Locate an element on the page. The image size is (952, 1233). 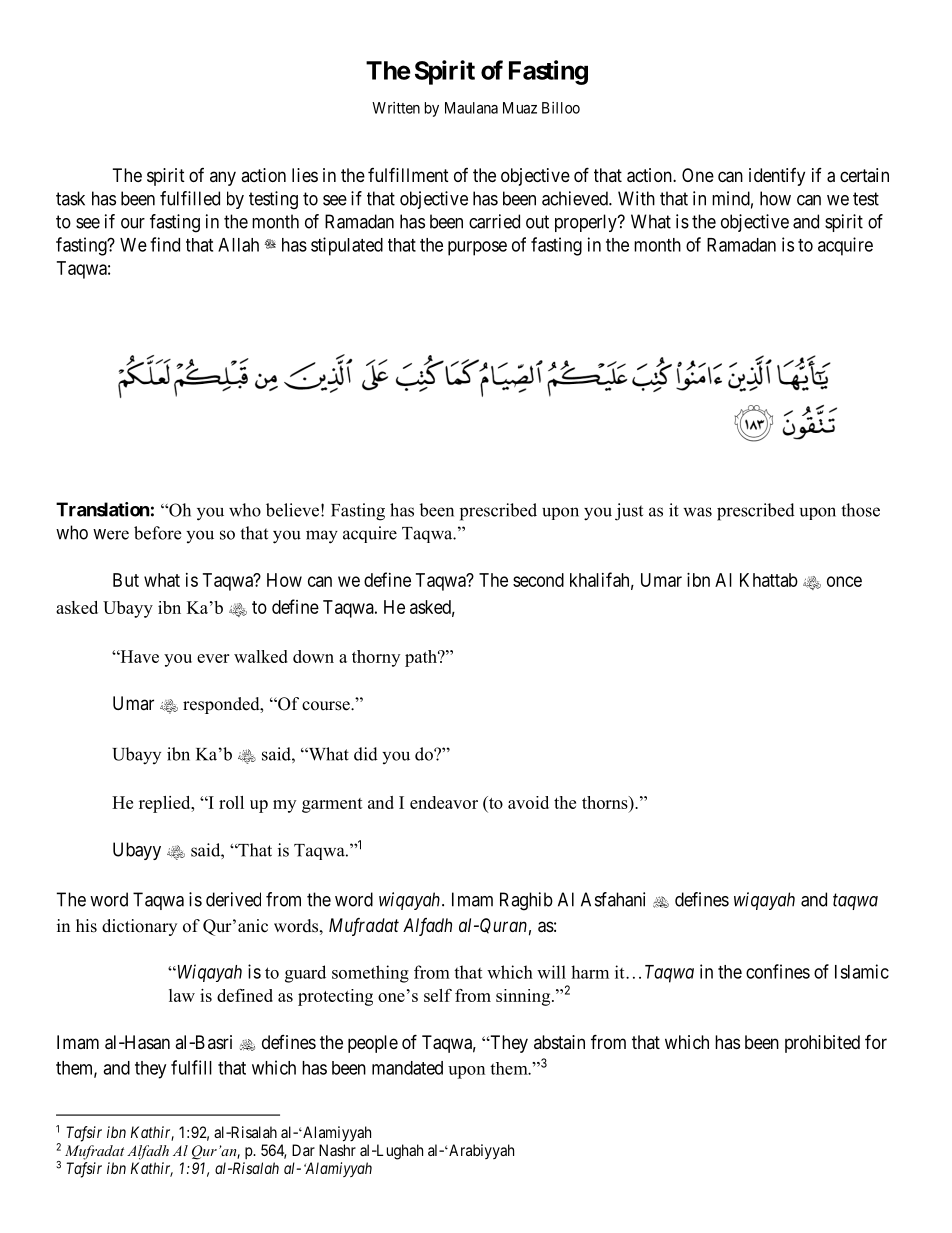
was is located at coordinates (697, 512).
